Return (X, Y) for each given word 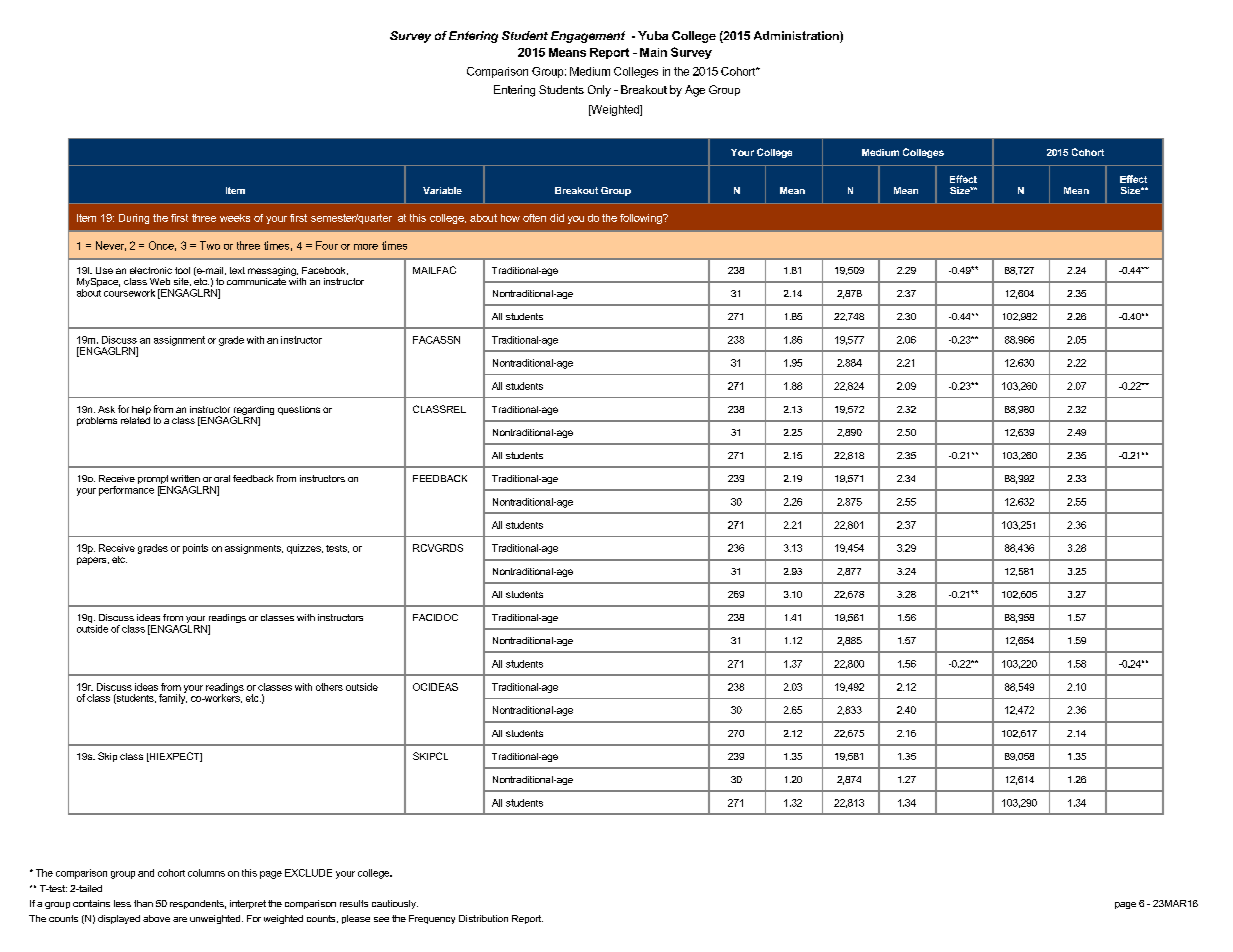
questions (299, 410)
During (134, 219)
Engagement (588, 37)
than (143, 903)
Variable (442, 190)
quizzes (305, 549)
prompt (153, 481)
